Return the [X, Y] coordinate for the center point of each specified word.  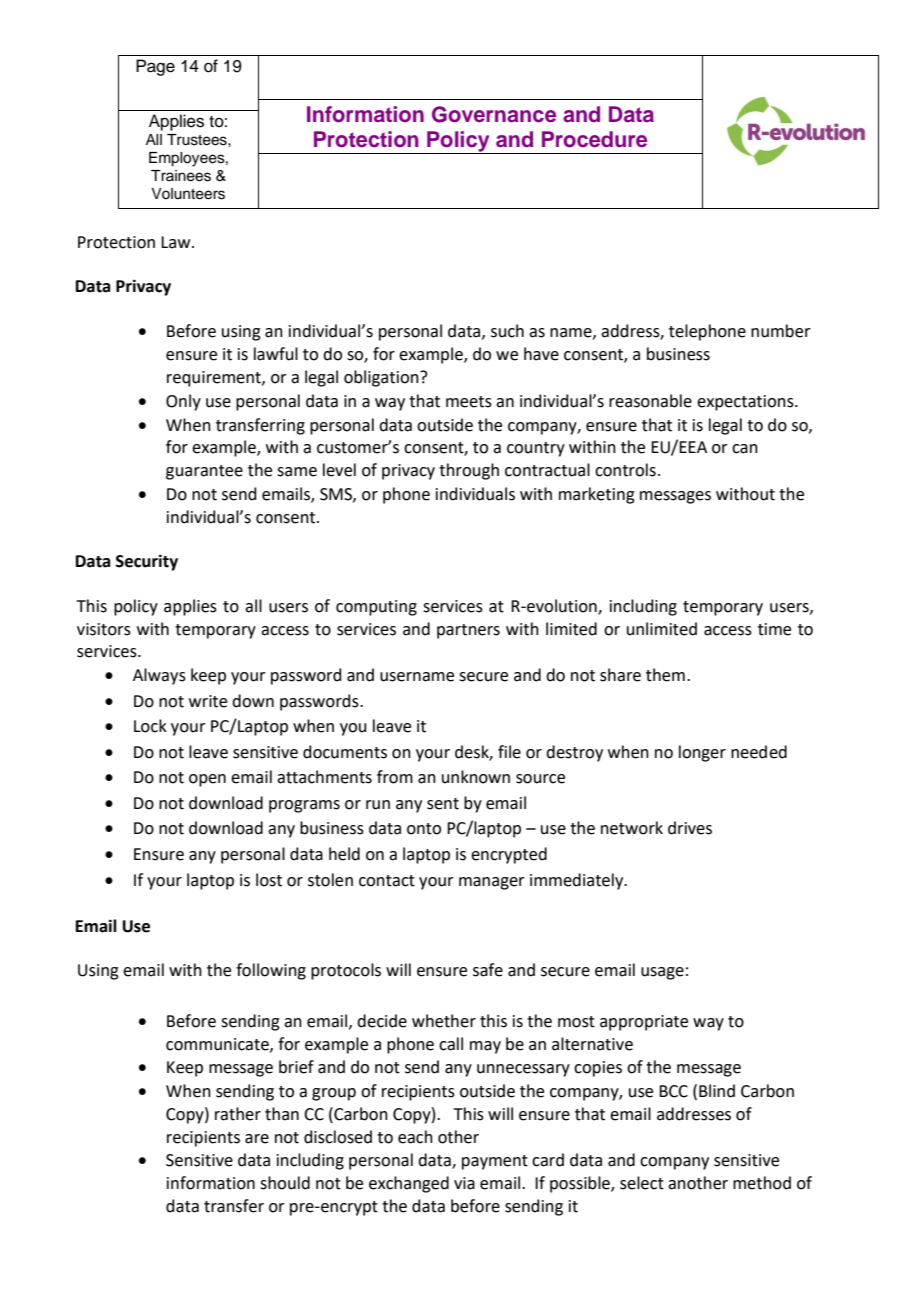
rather [238, 1114]
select [642, 1183]
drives [690, 828]
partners [468, 631]
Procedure [594, 139]
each [415, 1137]
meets [469, 402]
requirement [215, 379]
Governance [494, 114]
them [665, 675]
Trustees [198, 140]
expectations [746, 403]
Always [159, 676]
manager [492, 883]
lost [269, 880]
